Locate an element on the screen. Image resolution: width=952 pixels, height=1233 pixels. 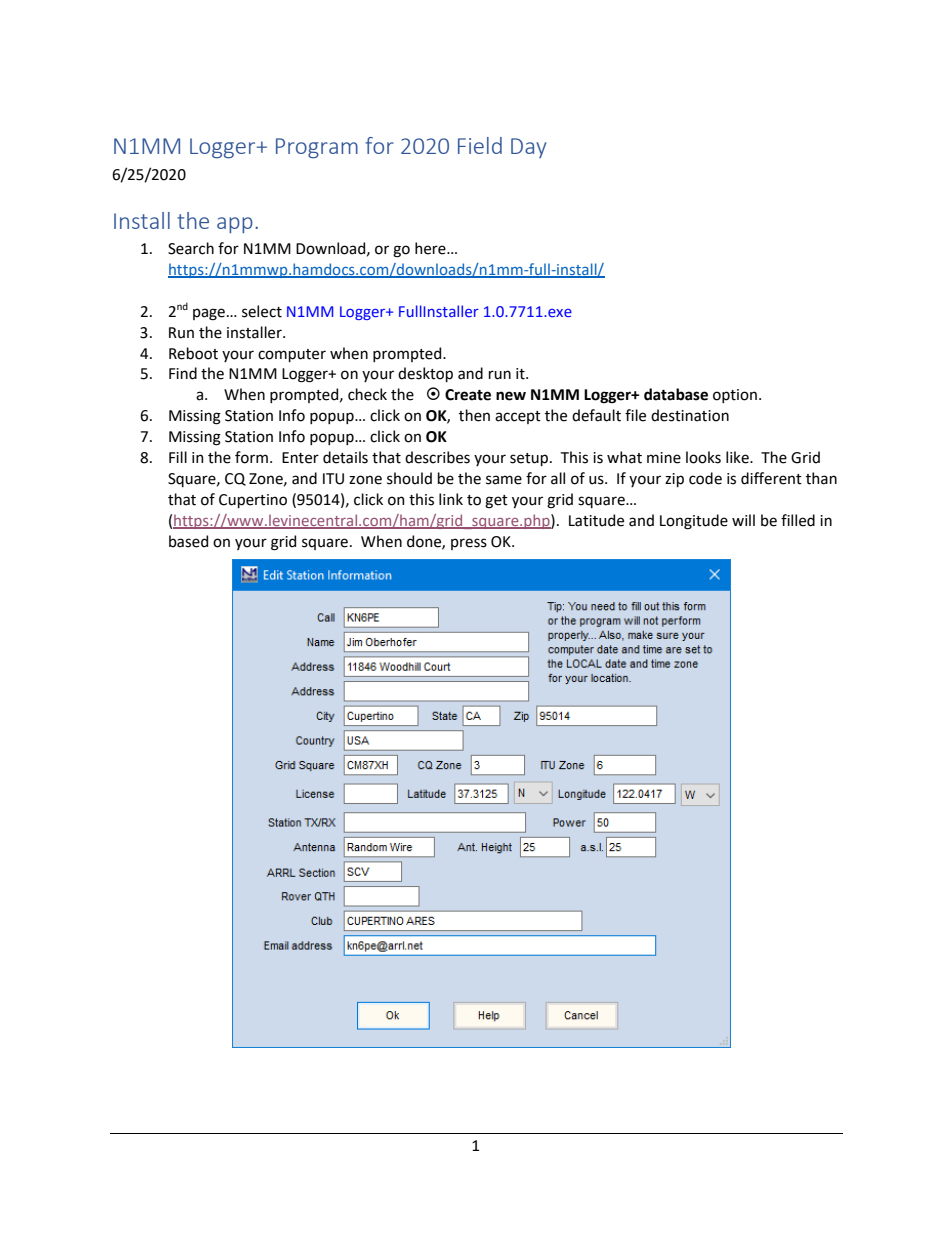
Field is located at coordinates (480, 145).
